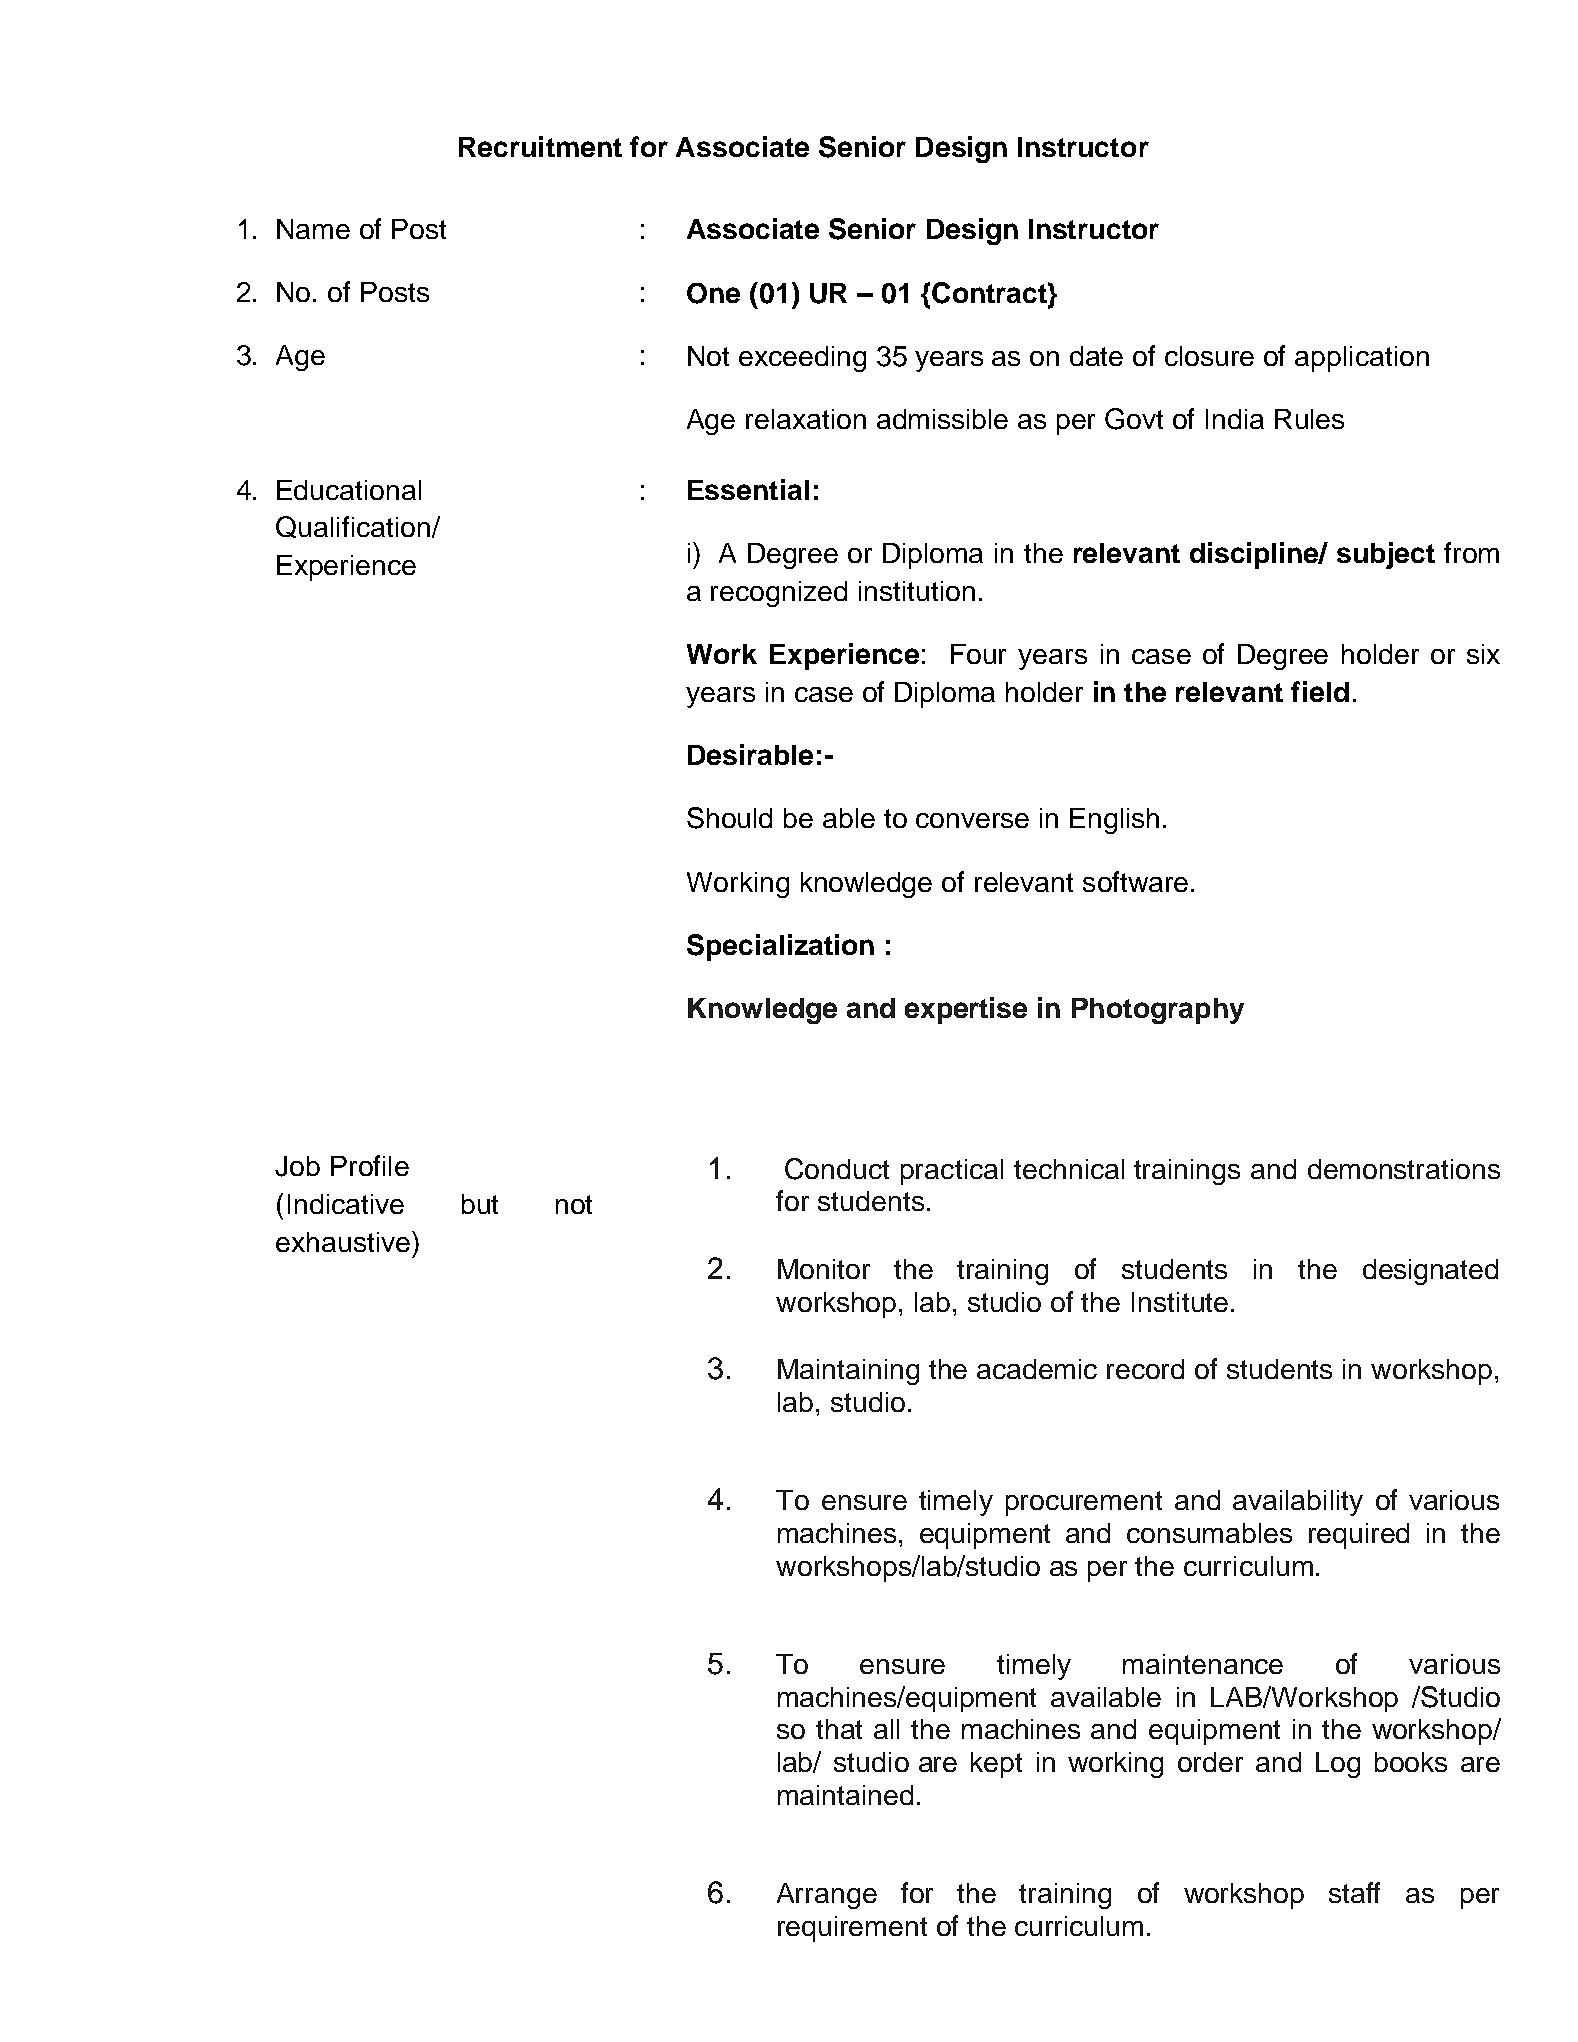  What do you see at coordinates (713, 293) in the image?
I see `One` at bounding box center [713, 293].
